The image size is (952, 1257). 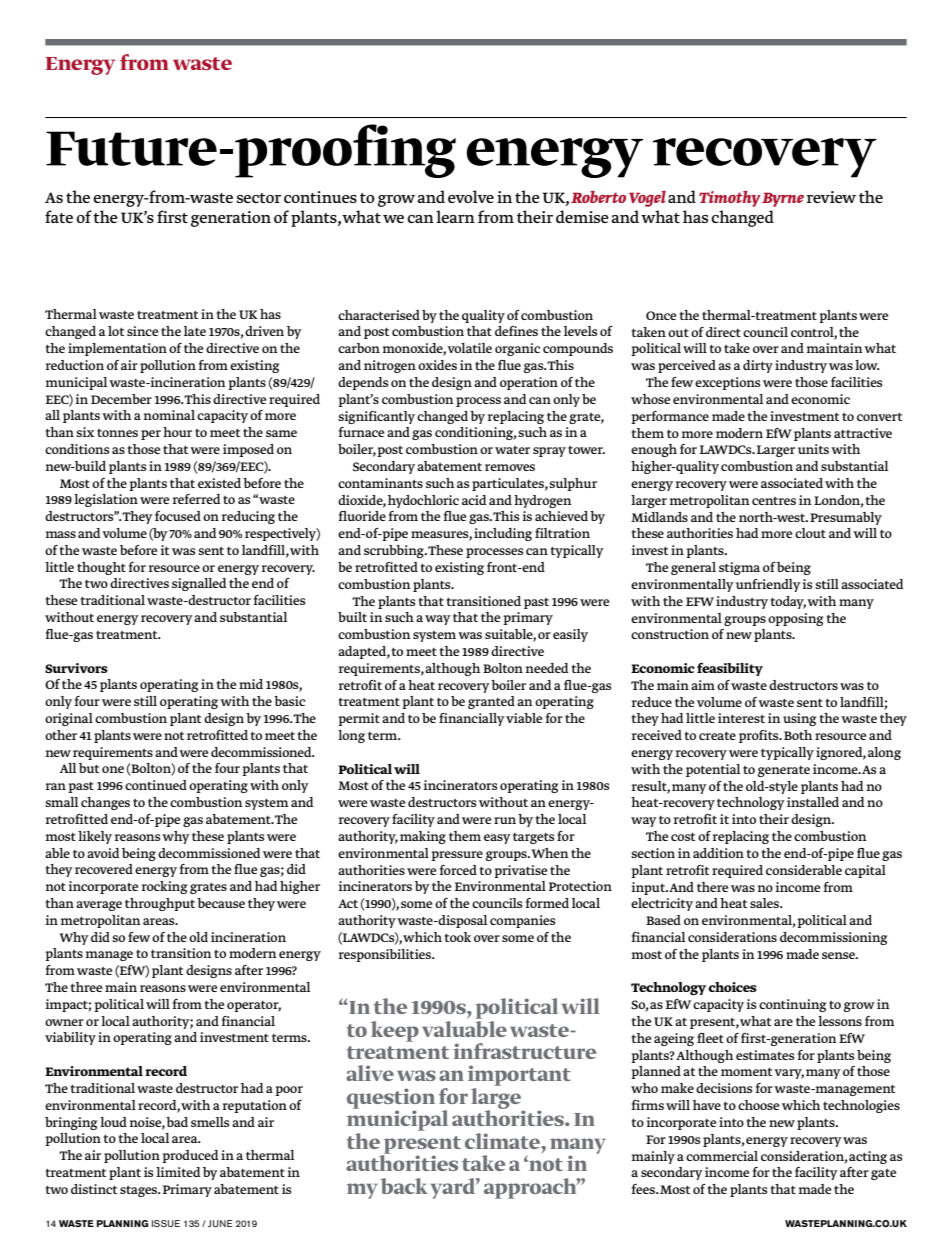 I want to click on stages, so click(x=140, y=1191).
